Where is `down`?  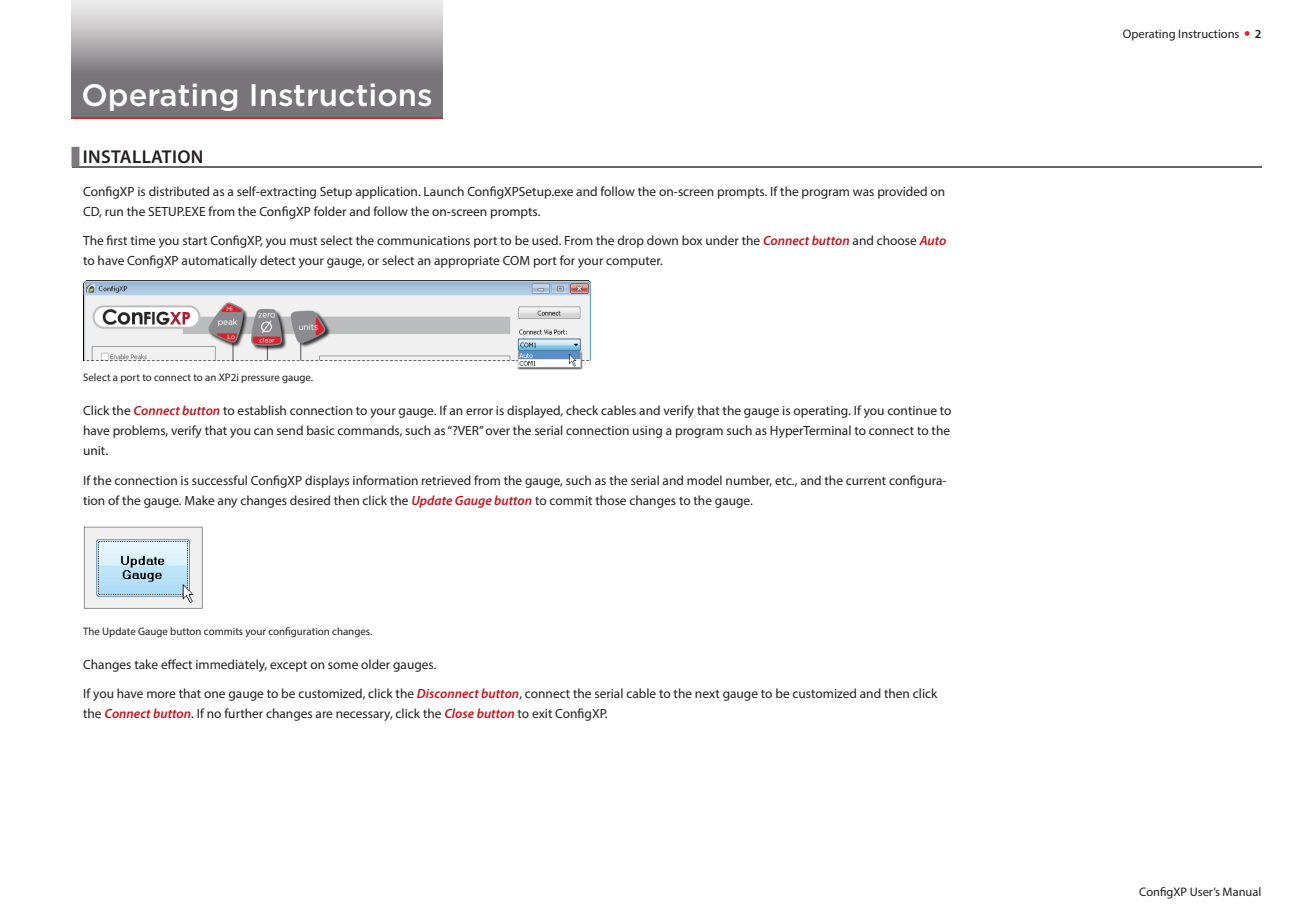 down is located at coordinates (662, 240).
